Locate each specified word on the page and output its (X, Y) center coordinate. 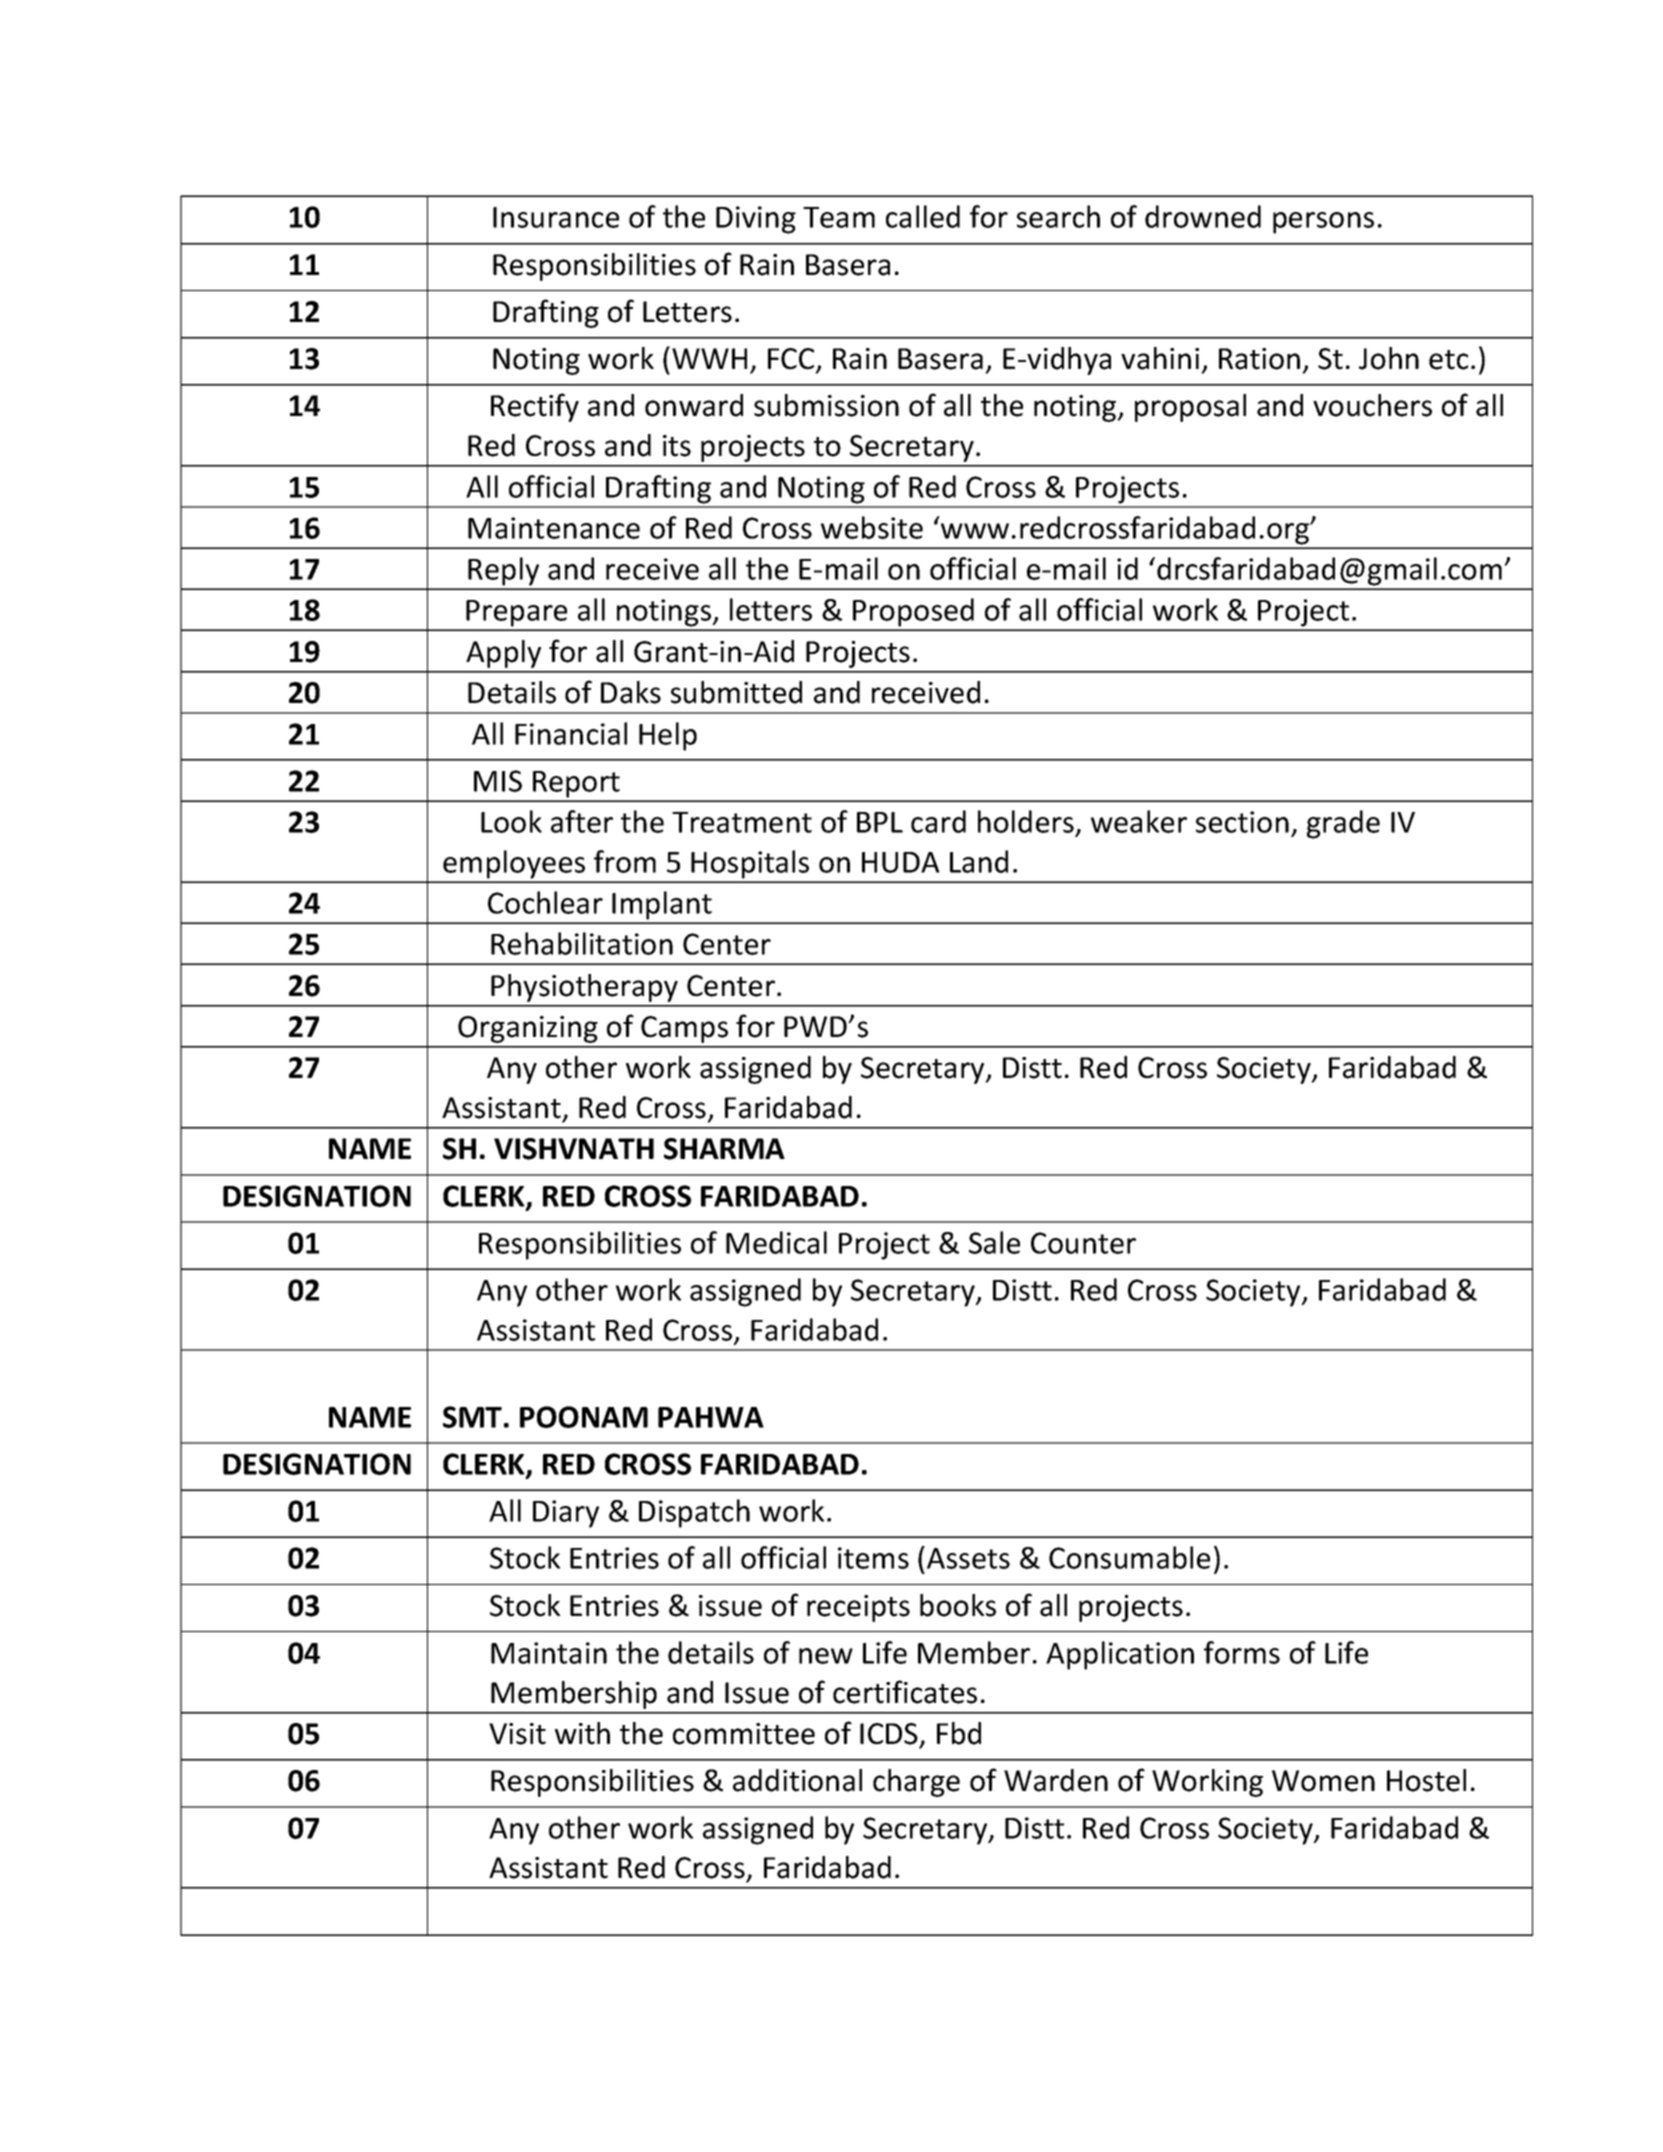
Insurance (556, 217)
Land (979, 861)
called (923, 216)
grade (1343, 824)
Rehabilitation (582, 943)
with (582, 1733)
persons (1323, 223)
